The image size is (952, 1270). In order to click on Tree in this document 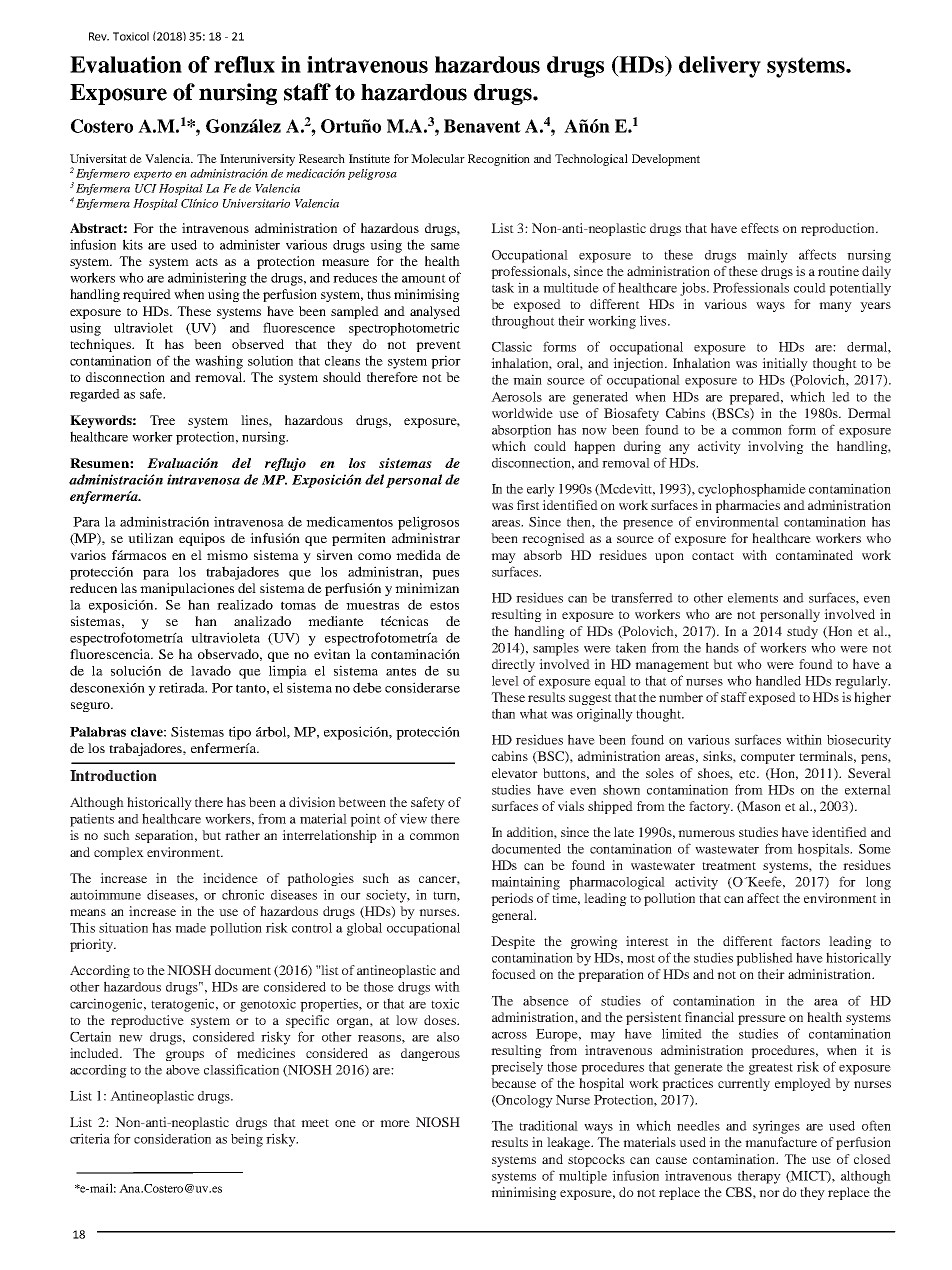, I will do `click(162, 420)`.
